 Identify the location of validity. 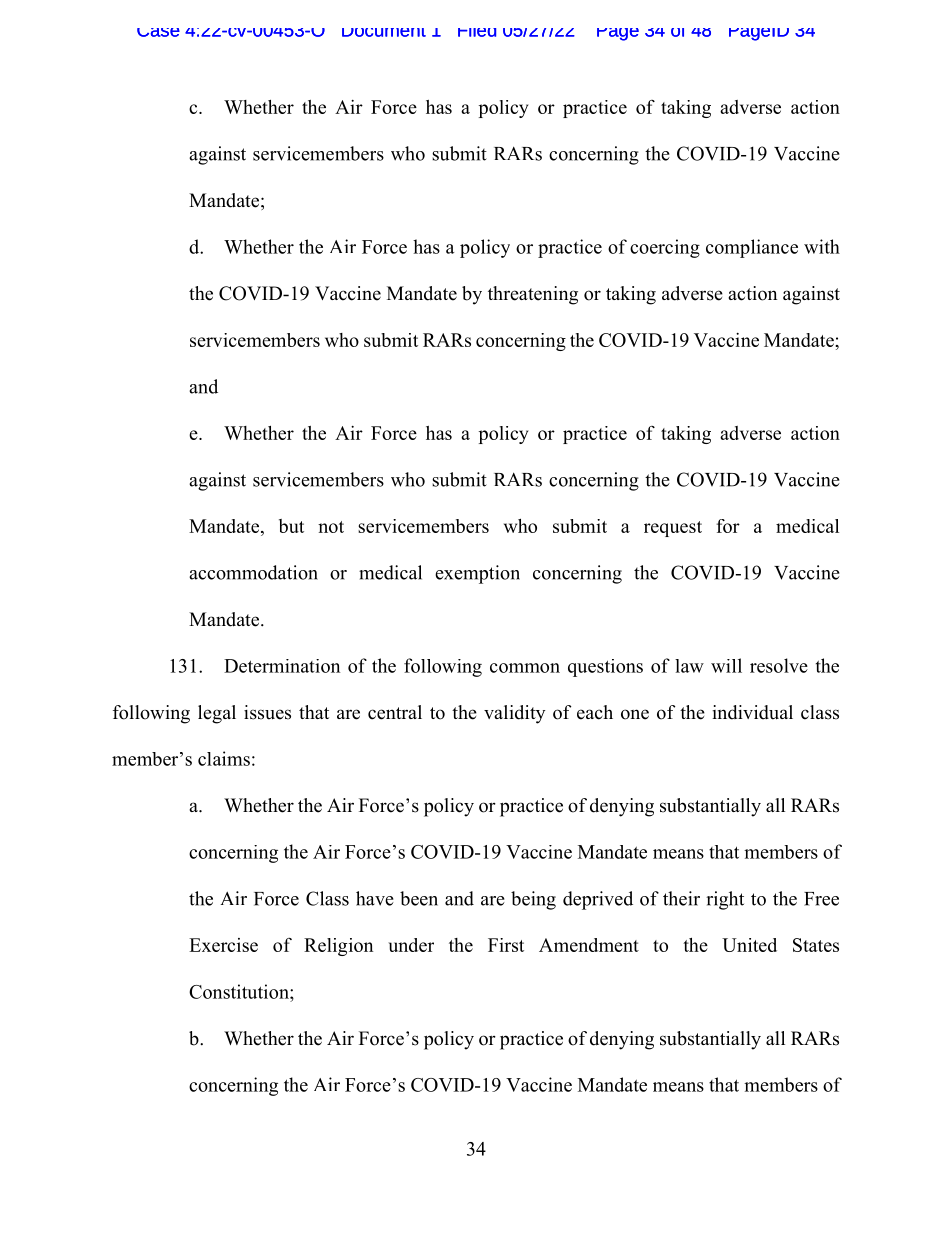
(514, 714).
